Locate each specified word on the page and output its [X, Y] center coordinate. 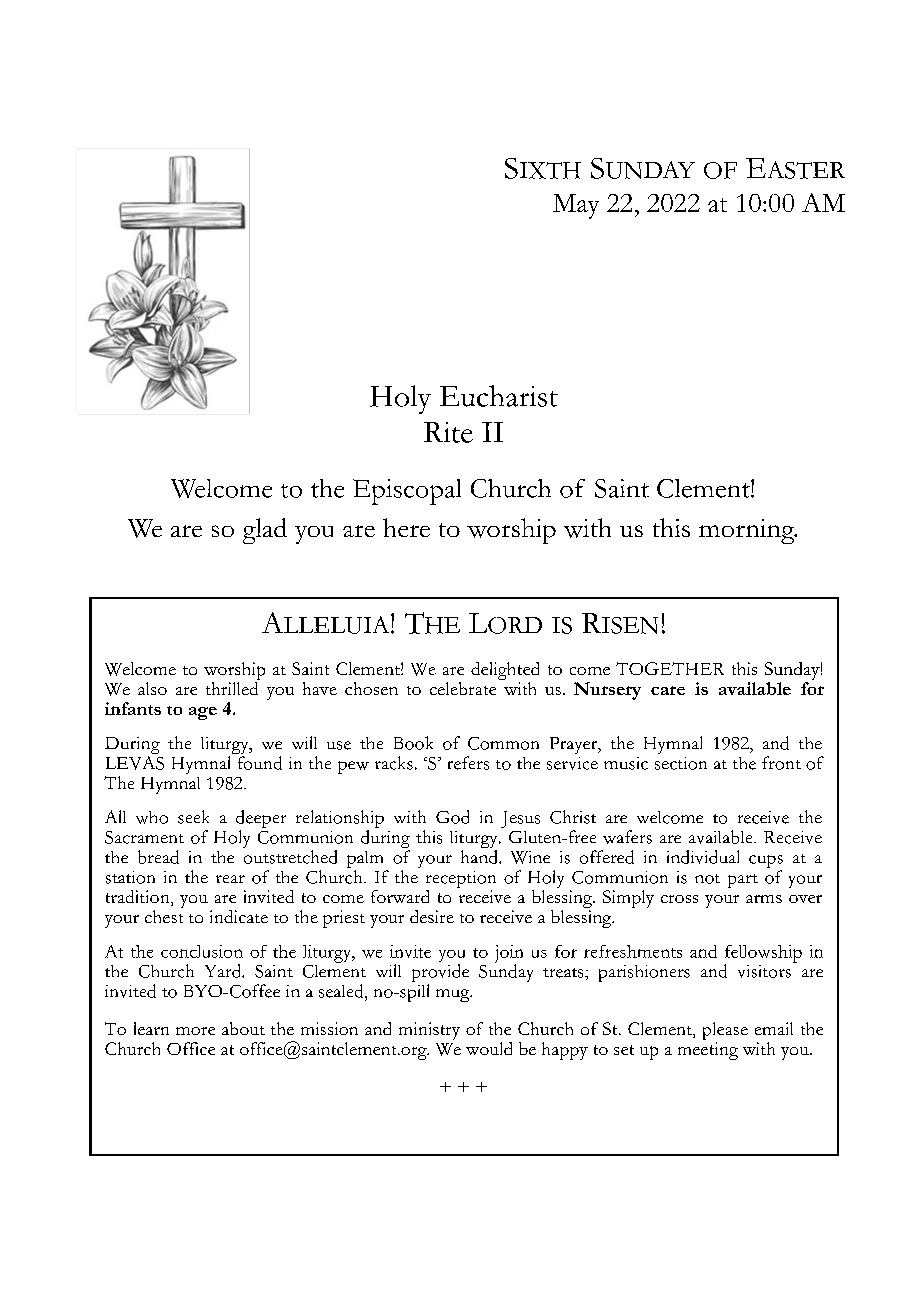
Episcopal [407, 492]
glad [265, 531]
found [258, 761]
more [195, 1031]
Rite [448, 432]
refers [468, 763]
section [681, 763]
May [576, 206]
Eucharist [499, 396]
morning [748, 531]
